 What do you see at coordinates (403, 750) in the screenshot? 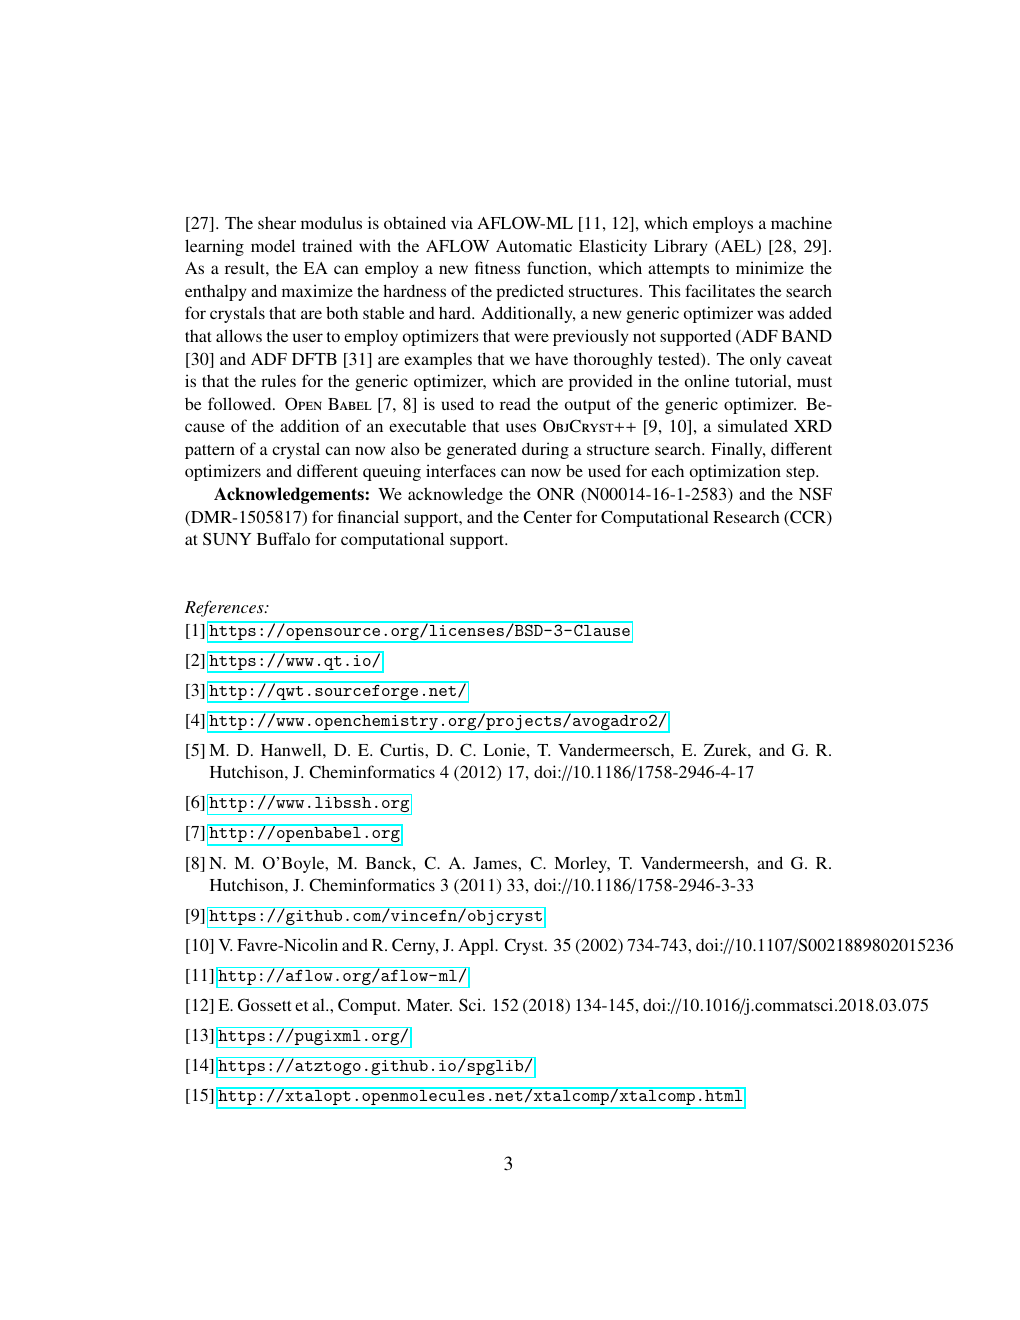
I see `Curtis` at bounding box center [403, 750].
